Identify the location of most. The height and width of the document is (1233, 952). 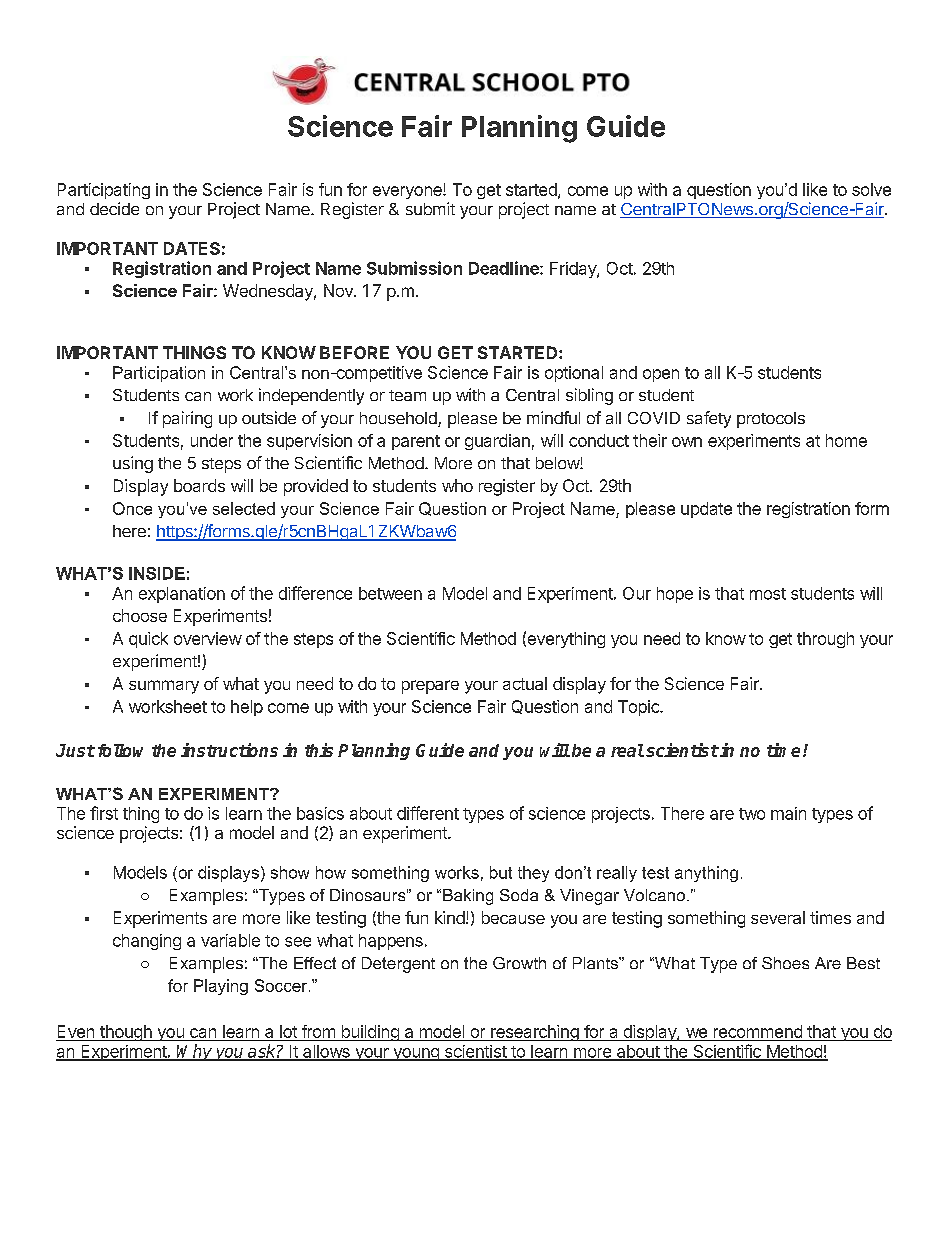
(768, 594).
